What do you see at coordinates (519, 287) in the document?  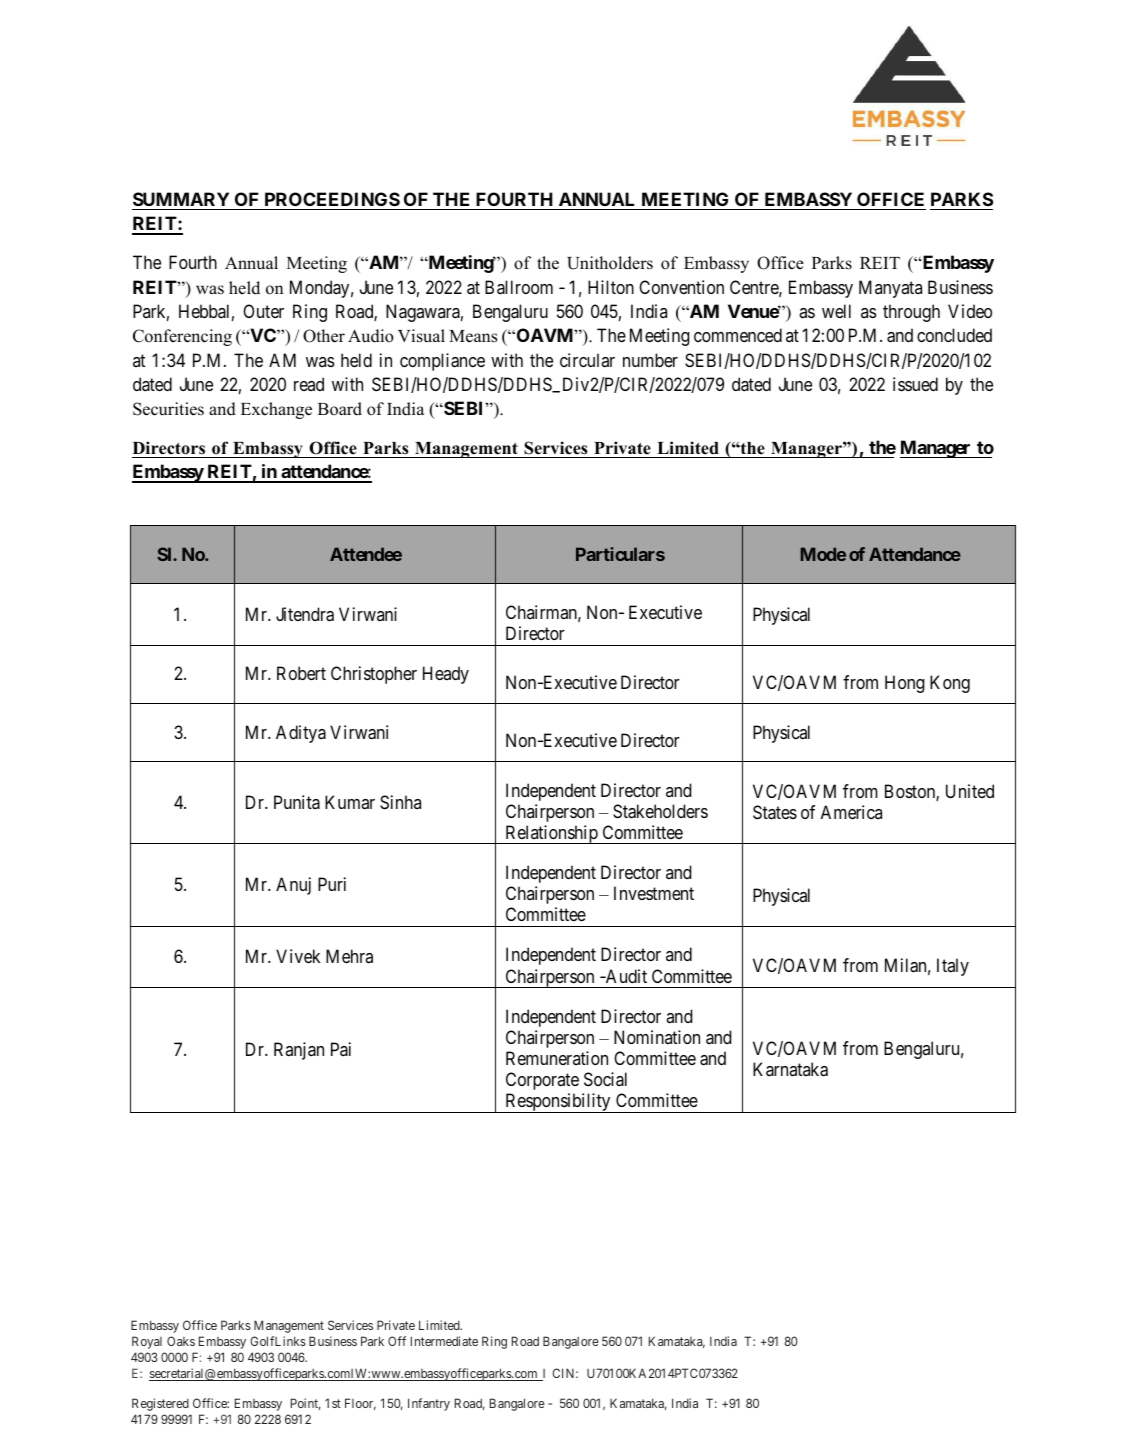 I see `Ballroom` at bounding box center [519, 287].
